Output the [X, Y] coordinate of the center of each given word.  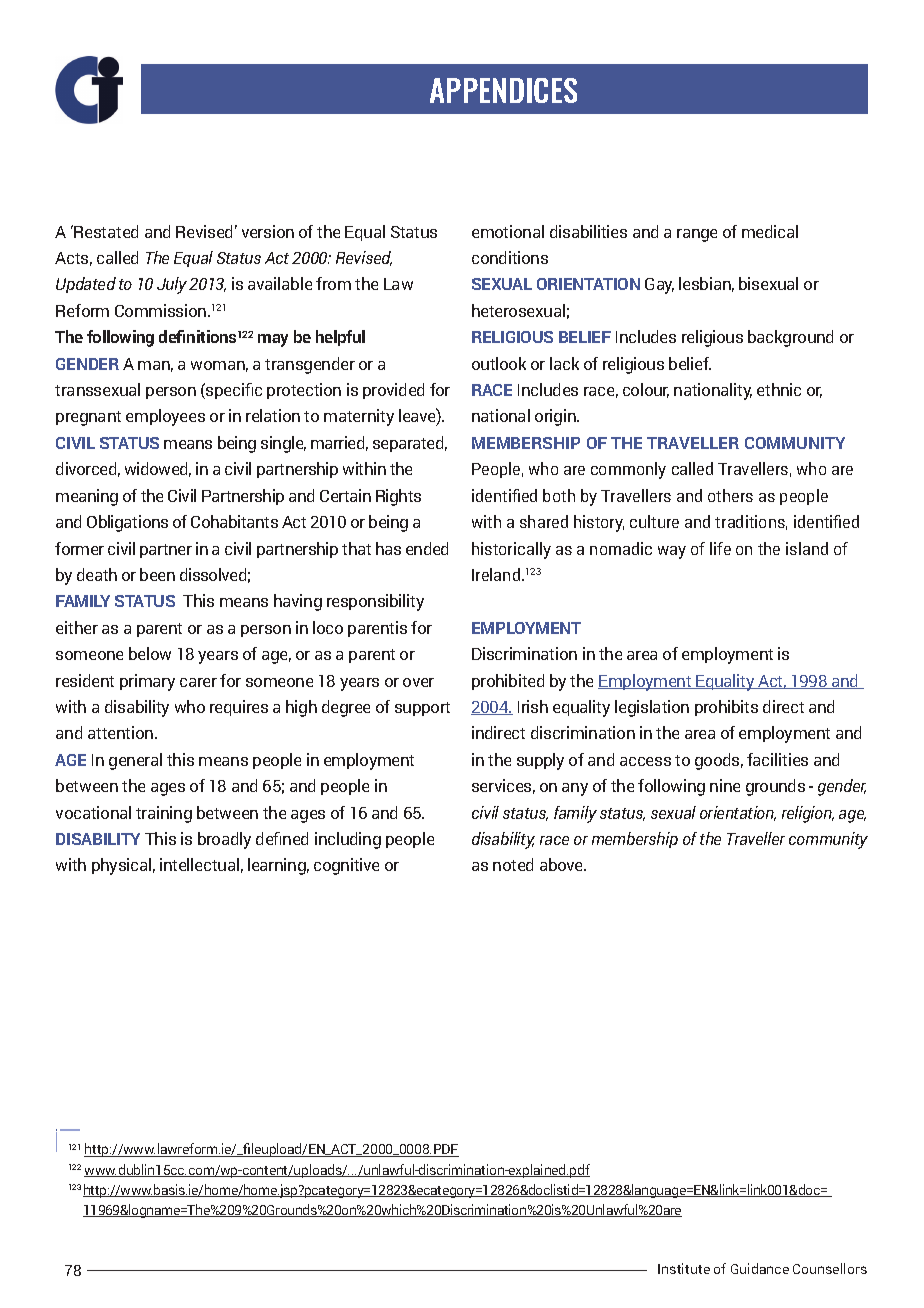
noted [513, 864]
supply [540, 761]
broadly [224, 840]
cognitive [346, 866]
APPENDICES [503, 90]
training [164, 814]
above [563, 864]
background [790, 338]
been [157, 574]
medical [770, 231]
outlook [499, 363]
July [172, 285]
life [720, 548]
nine [725, 785]
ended [427, 548]
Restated [106, 231]
